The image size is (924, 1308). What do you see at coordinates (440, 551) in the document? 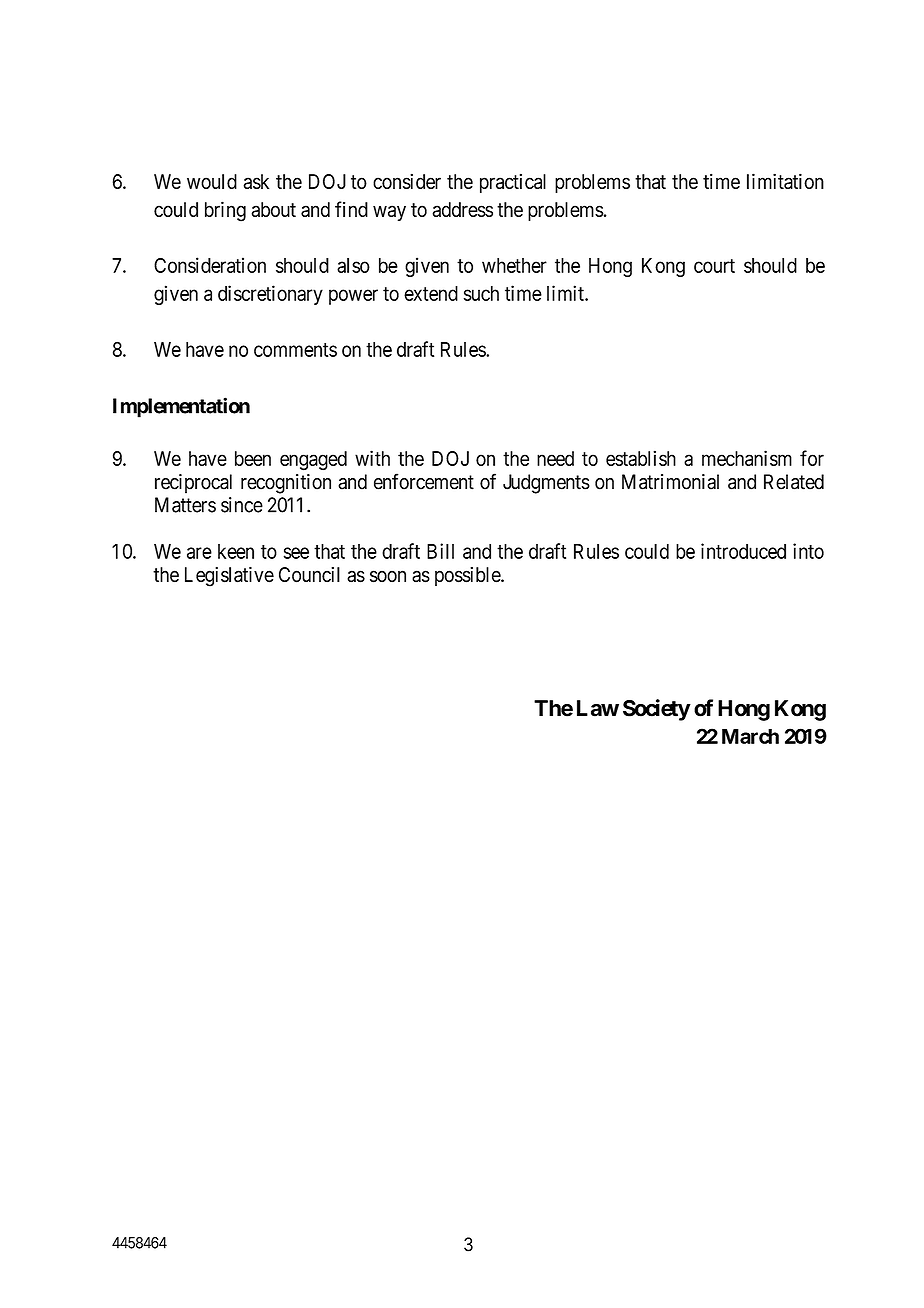
I see `Bill` at bounding box center [440, 551].
